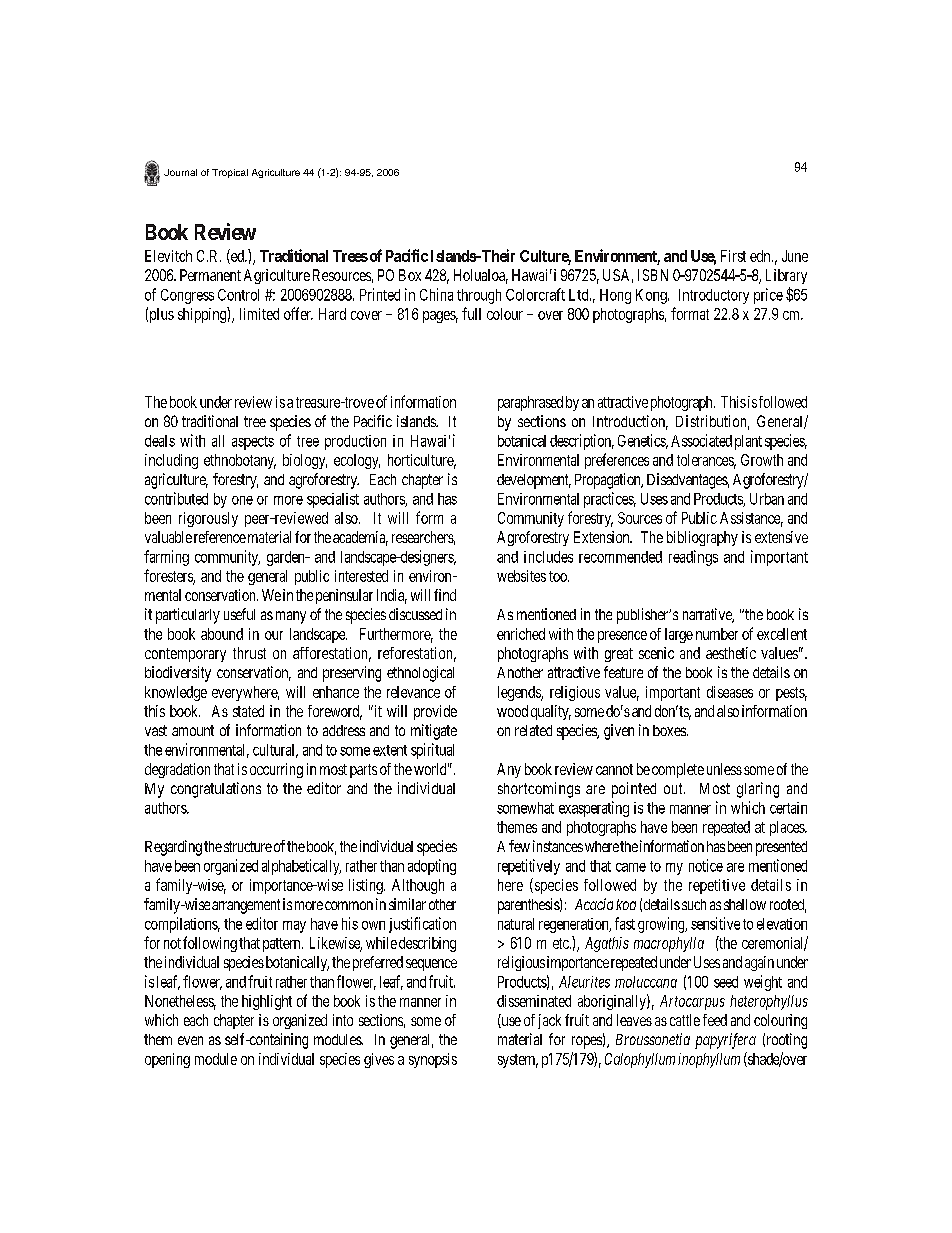  I want to click on paraphrased, so click(530, 403).
